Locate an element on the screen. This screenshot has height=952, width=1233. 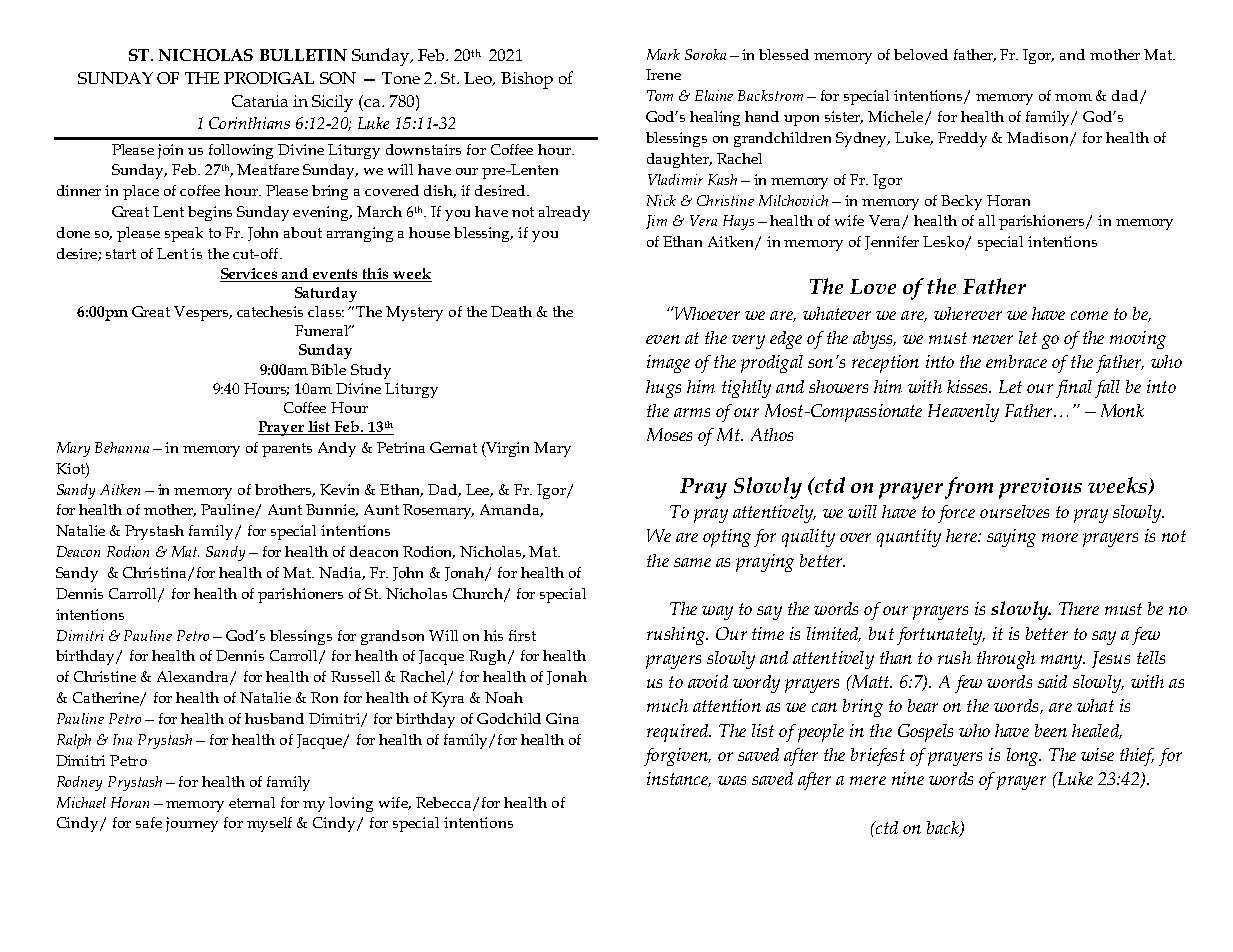
eternal is located at coordinates (252, 802).
